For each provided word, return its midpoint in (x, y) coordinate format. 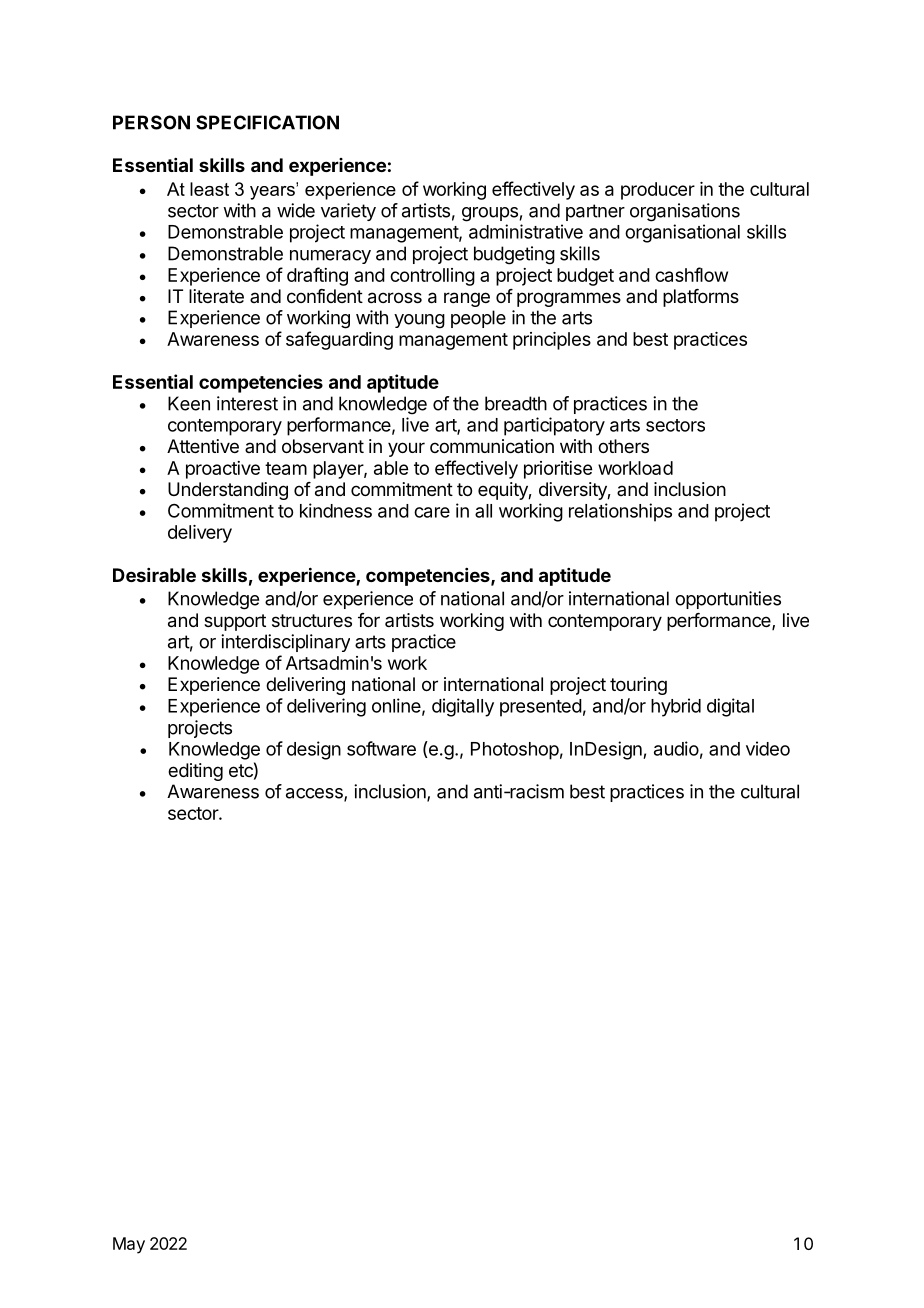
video (768, 748)
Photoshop (515, 751)
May (129, 1245)
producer (658, 191)
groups (490, 214)
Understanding (228, 491)
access (315, 794)
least (209, 189)
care (432, 512)
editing (195, 772)
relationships (620, 512)
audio (676, 748)
